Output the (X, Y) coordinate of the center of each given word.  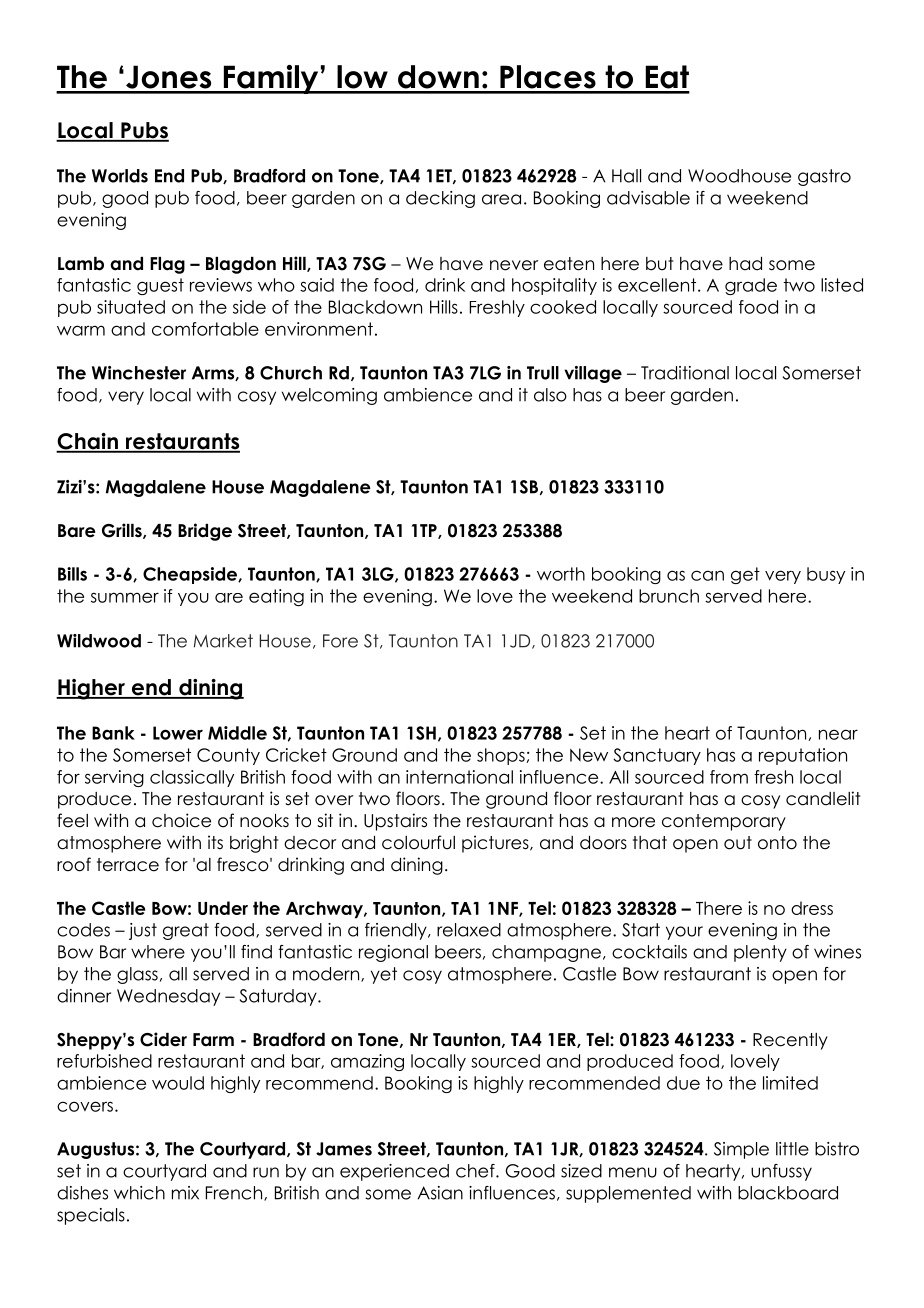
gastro (824, 177)
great (186, 931)
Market (223, 641)
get (745, 575)
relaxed (469, 930)
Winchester (139, 373)
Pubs (144, 131)
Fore (340, 641)
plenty (760, 953)
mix (185, 1193)
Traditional (685, 373)
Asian (440, 1193)
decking (440, 199)
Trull (543, 373)
